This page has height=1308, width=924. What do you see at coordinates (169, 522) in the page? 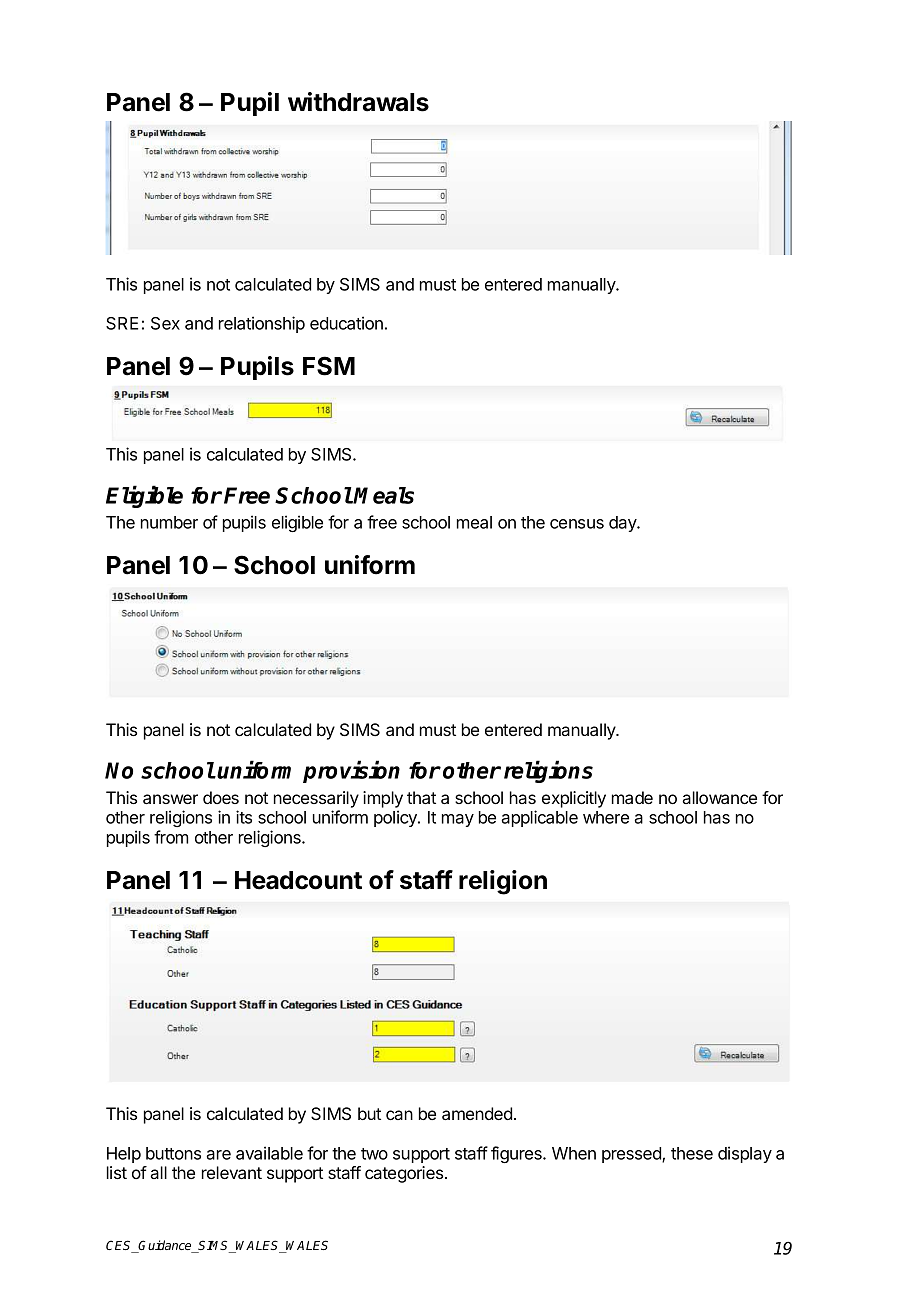
I see `number` at bounding box center [169, 522].
